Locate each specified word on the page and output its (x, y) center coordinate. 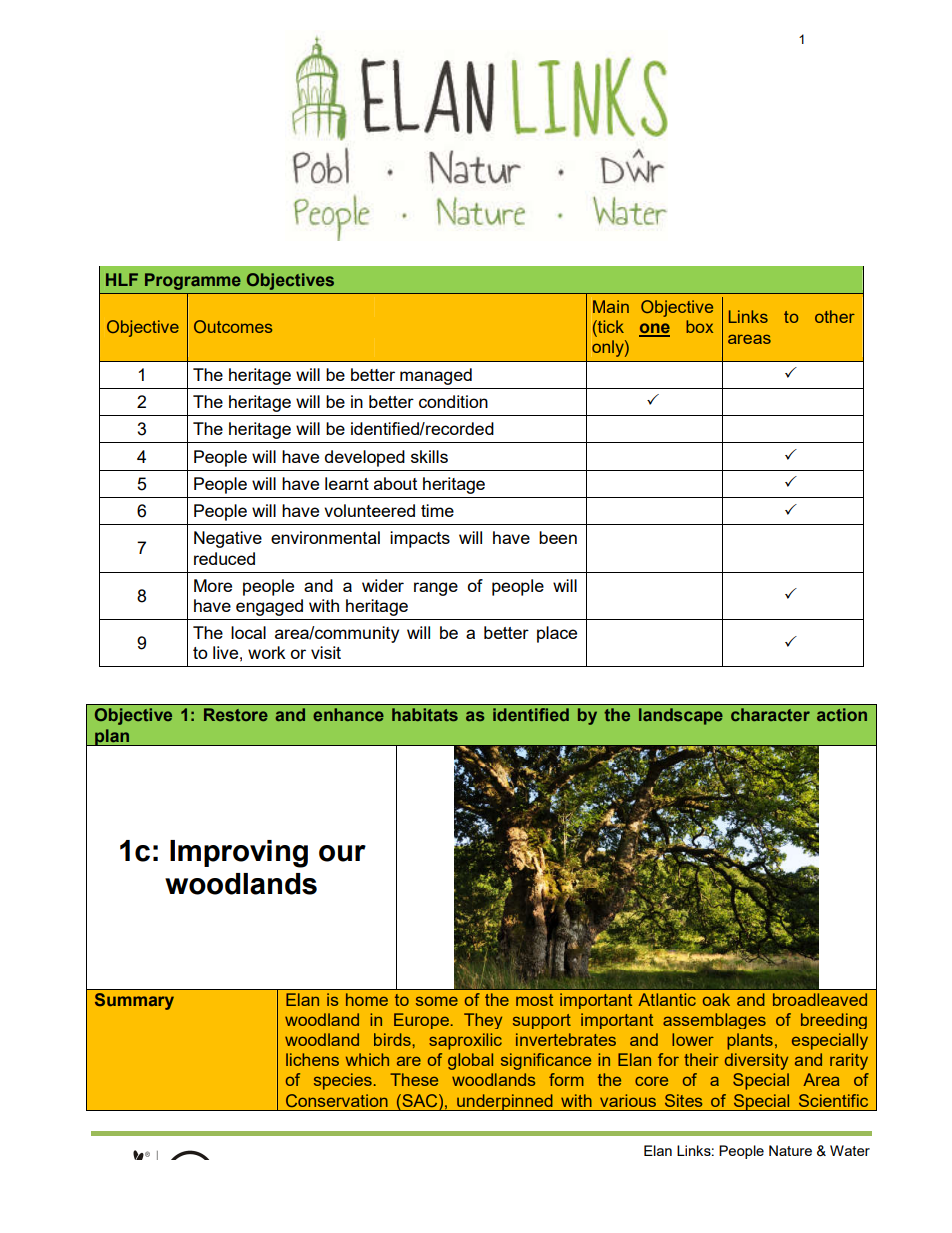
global (470, 1061)
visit (326, 652)
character (770, 714)
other (835, 316)
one (654, 329)
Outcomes (233, 326)
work (267, 652)
